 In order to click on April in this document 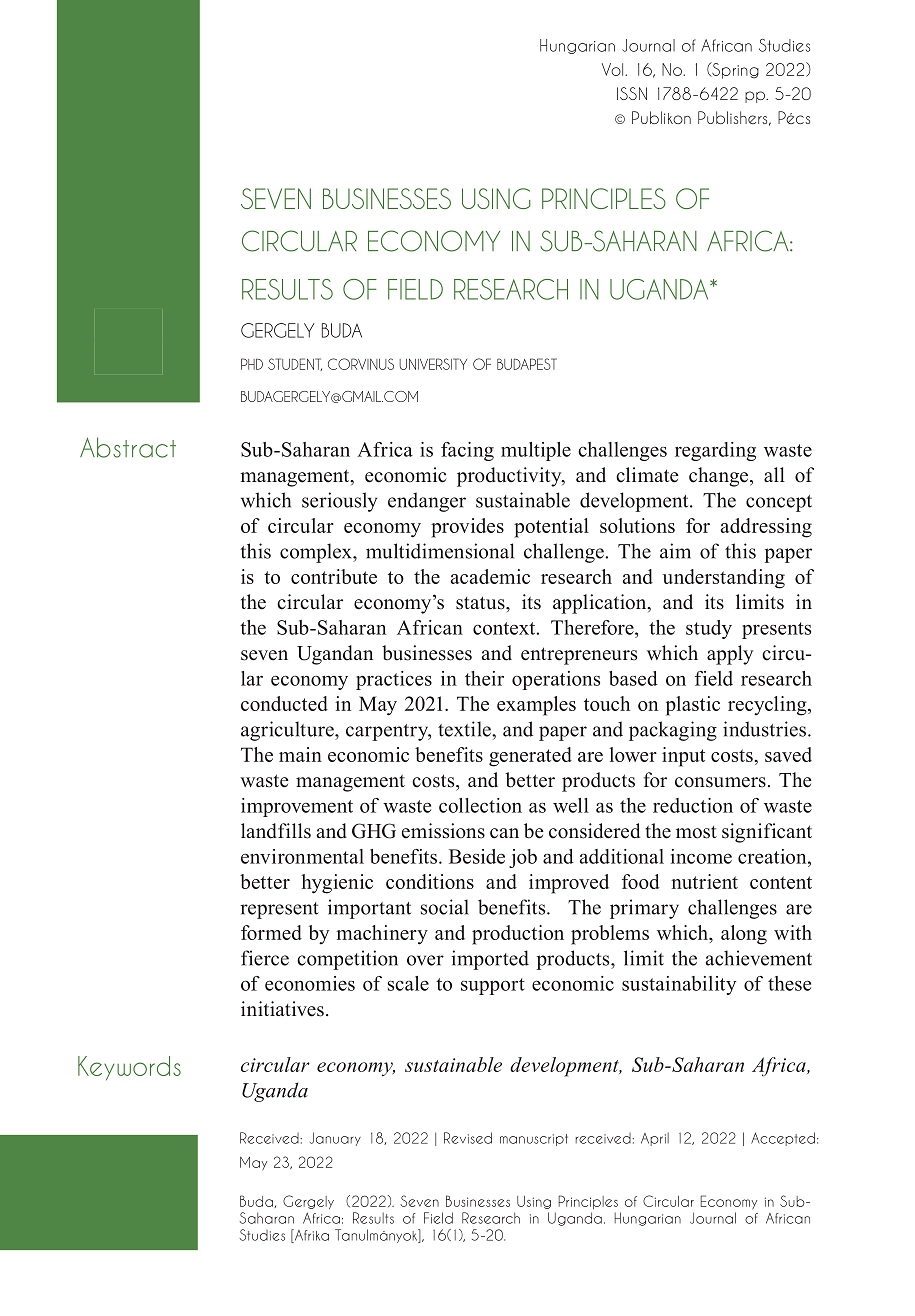, I will do `click(655, 1139)`.
